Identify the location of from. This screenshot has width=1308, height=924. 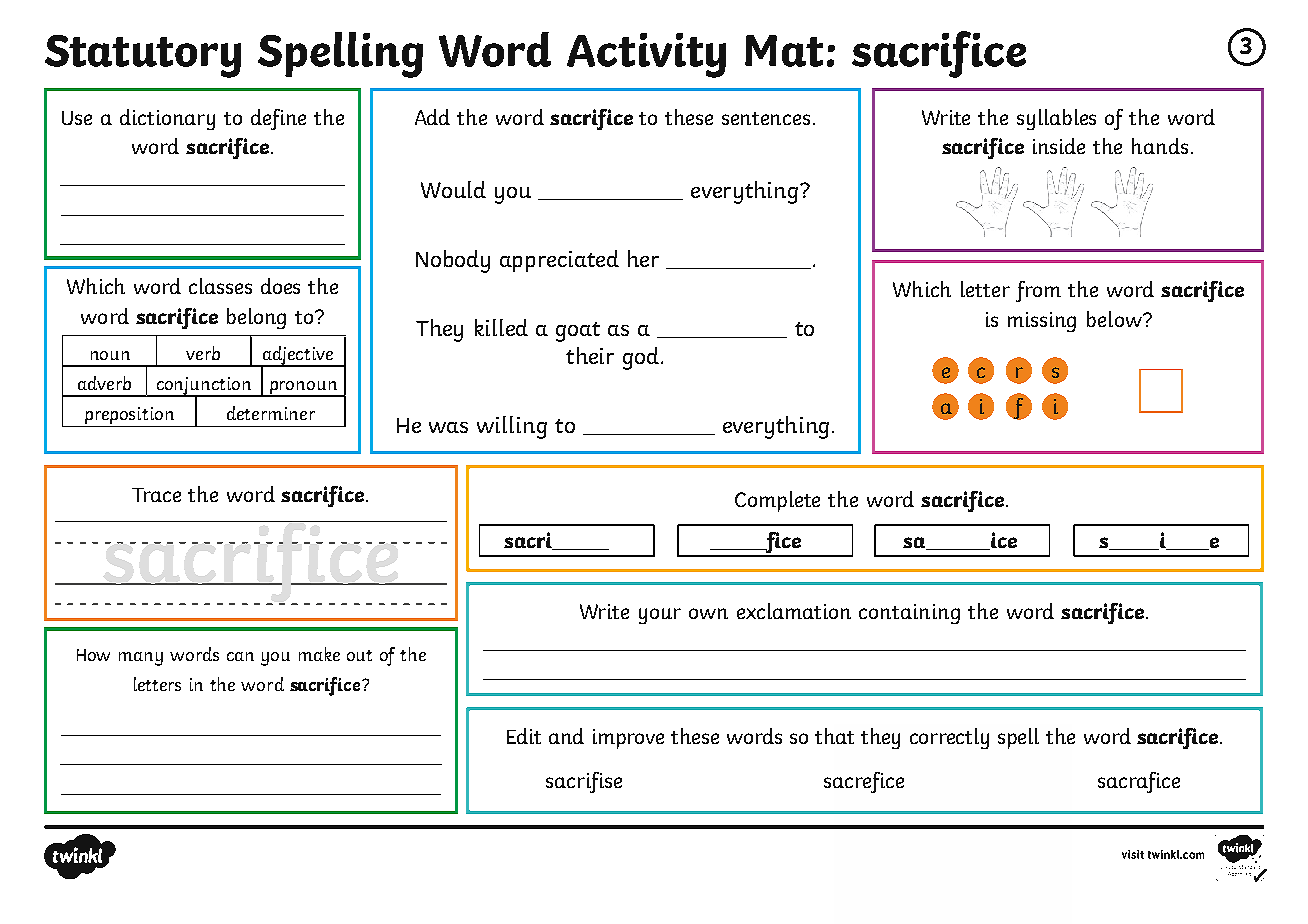
(1038, 291).
